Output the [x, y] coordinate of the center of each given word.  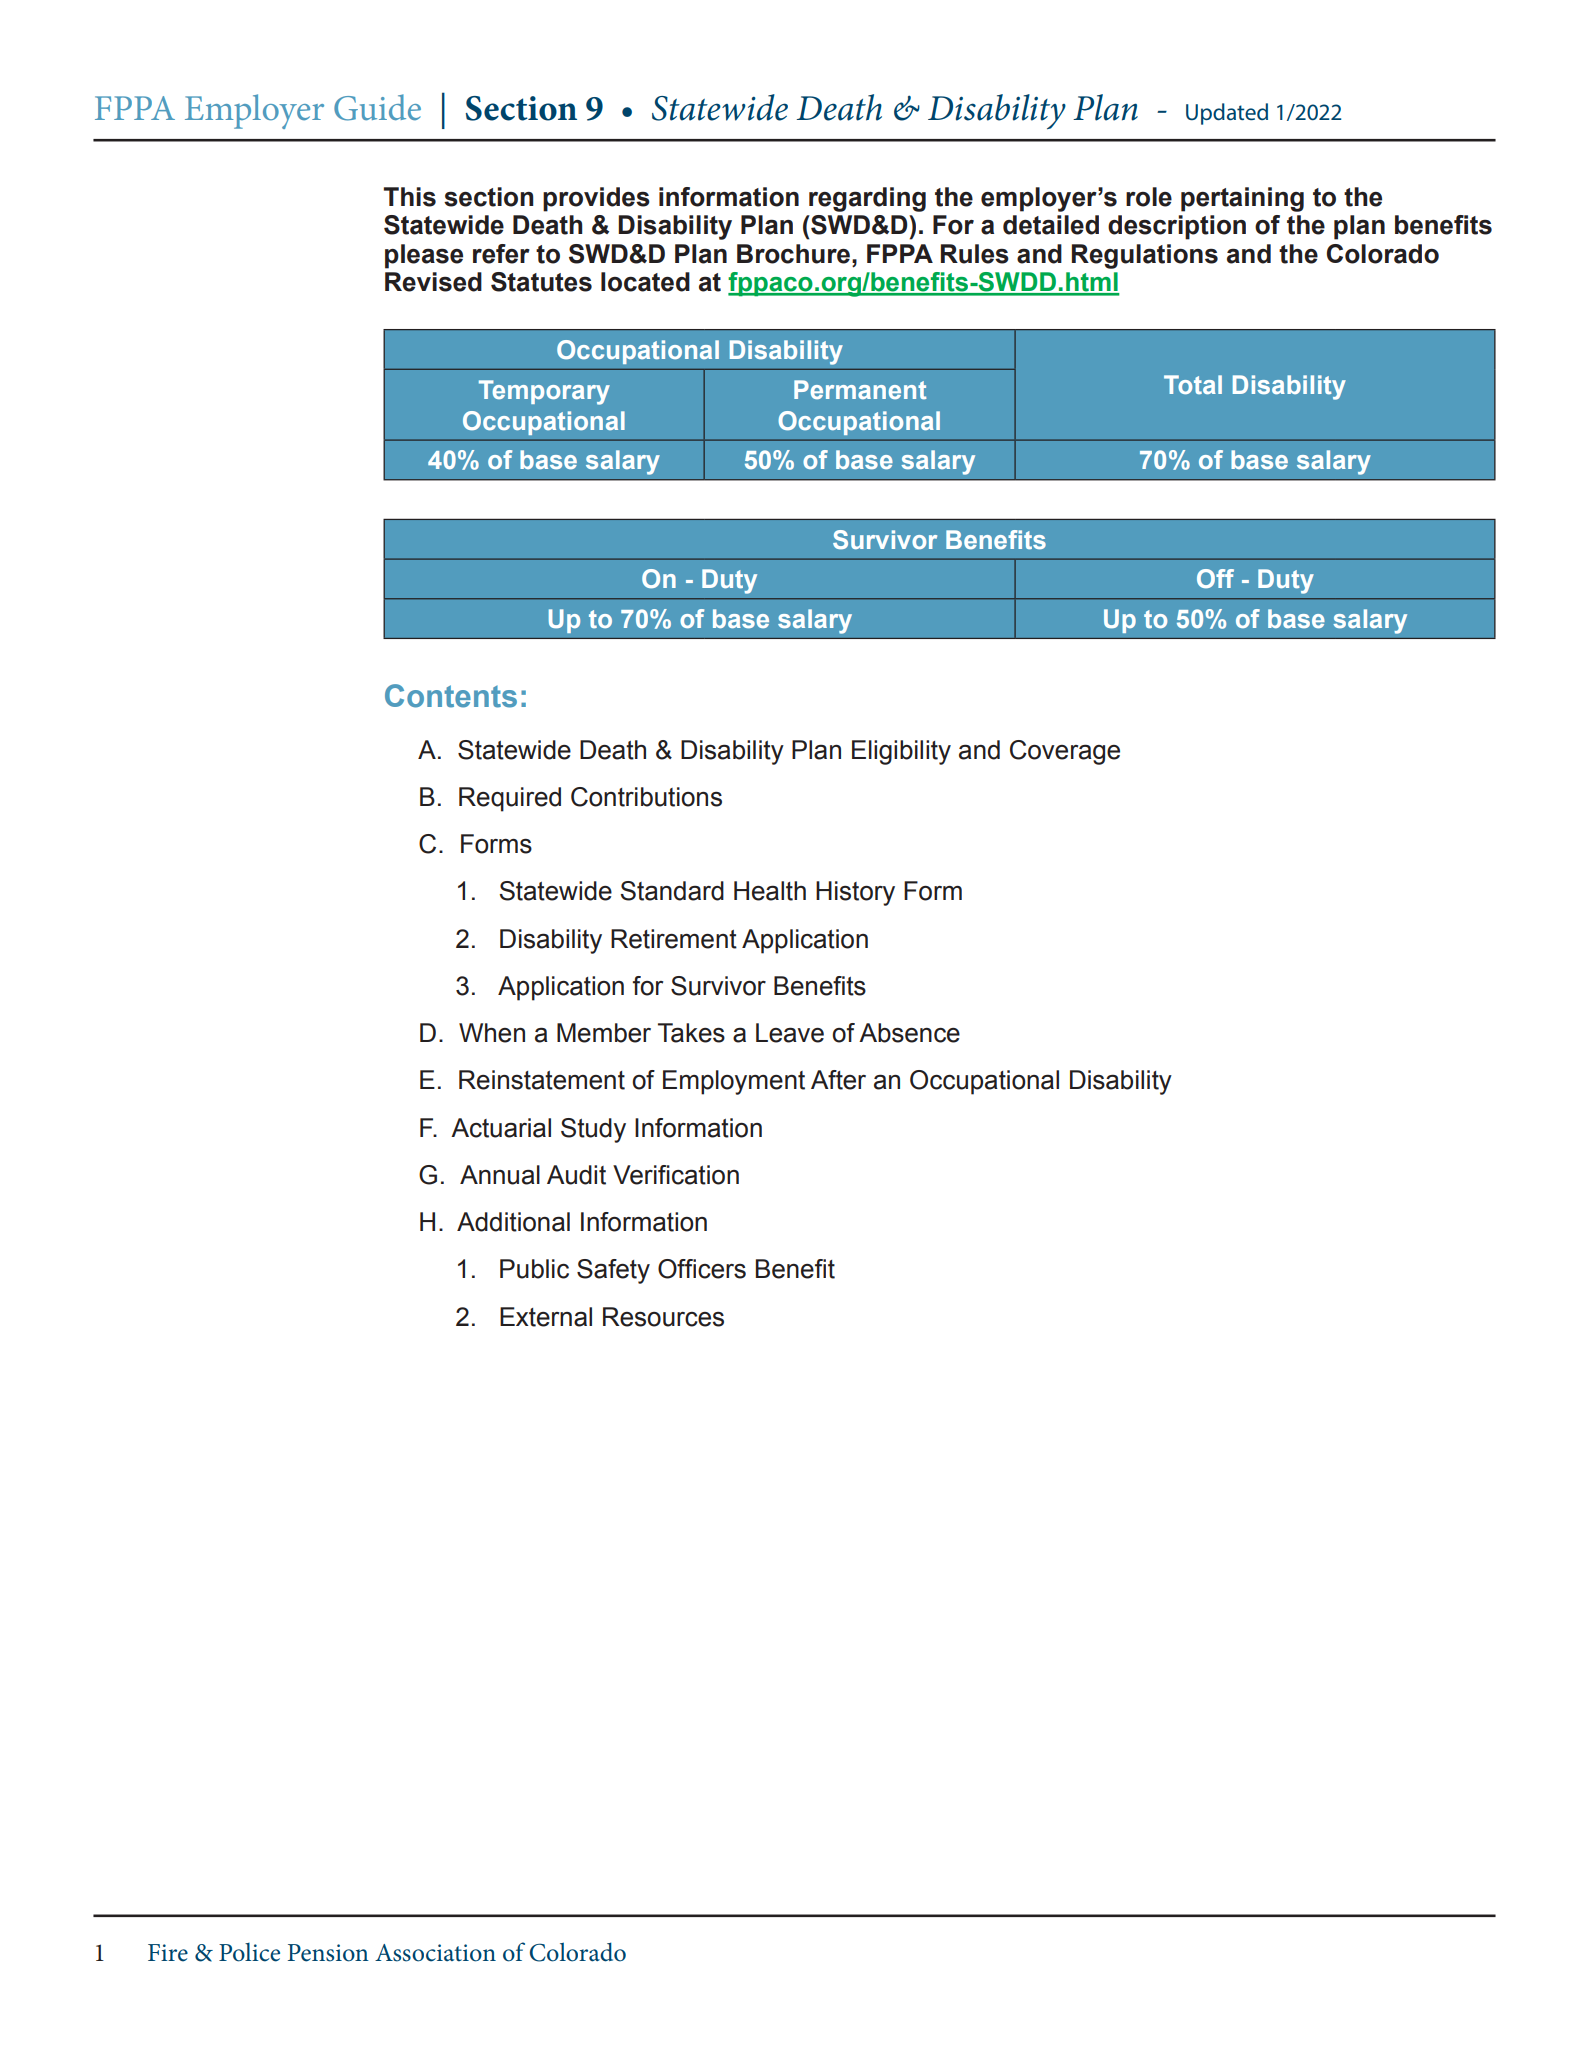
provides [596, 199]
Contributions [646, 797]
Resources [663, 1317]
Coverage [1065, 752]
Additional [513, 1222]
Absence [909, 1033]
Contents [451, 696]
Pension [328, 1953]
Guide [377, 107]
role [1149, 197]
